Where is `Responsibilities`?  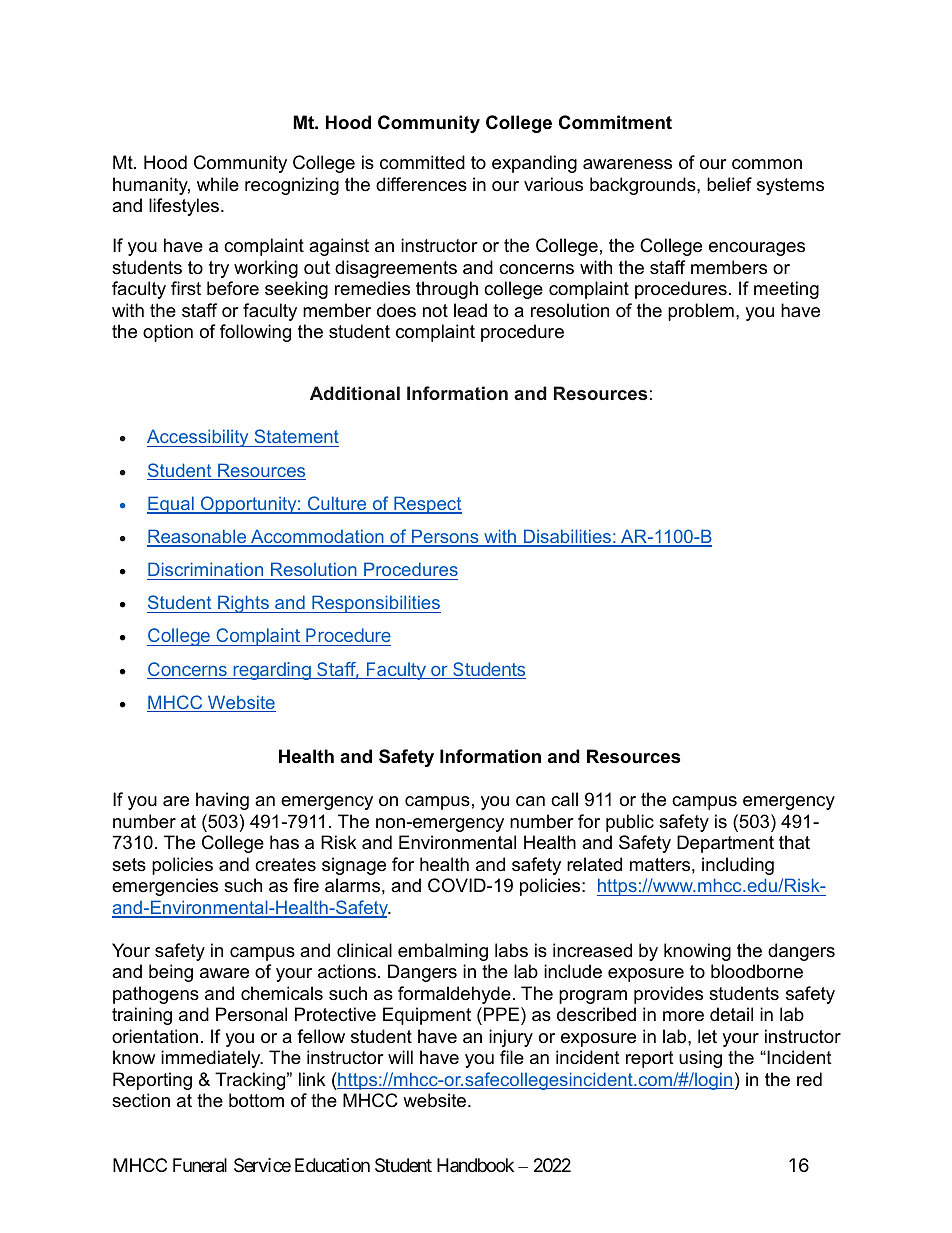
Responsibilities is located at coordinates (375, 604).
